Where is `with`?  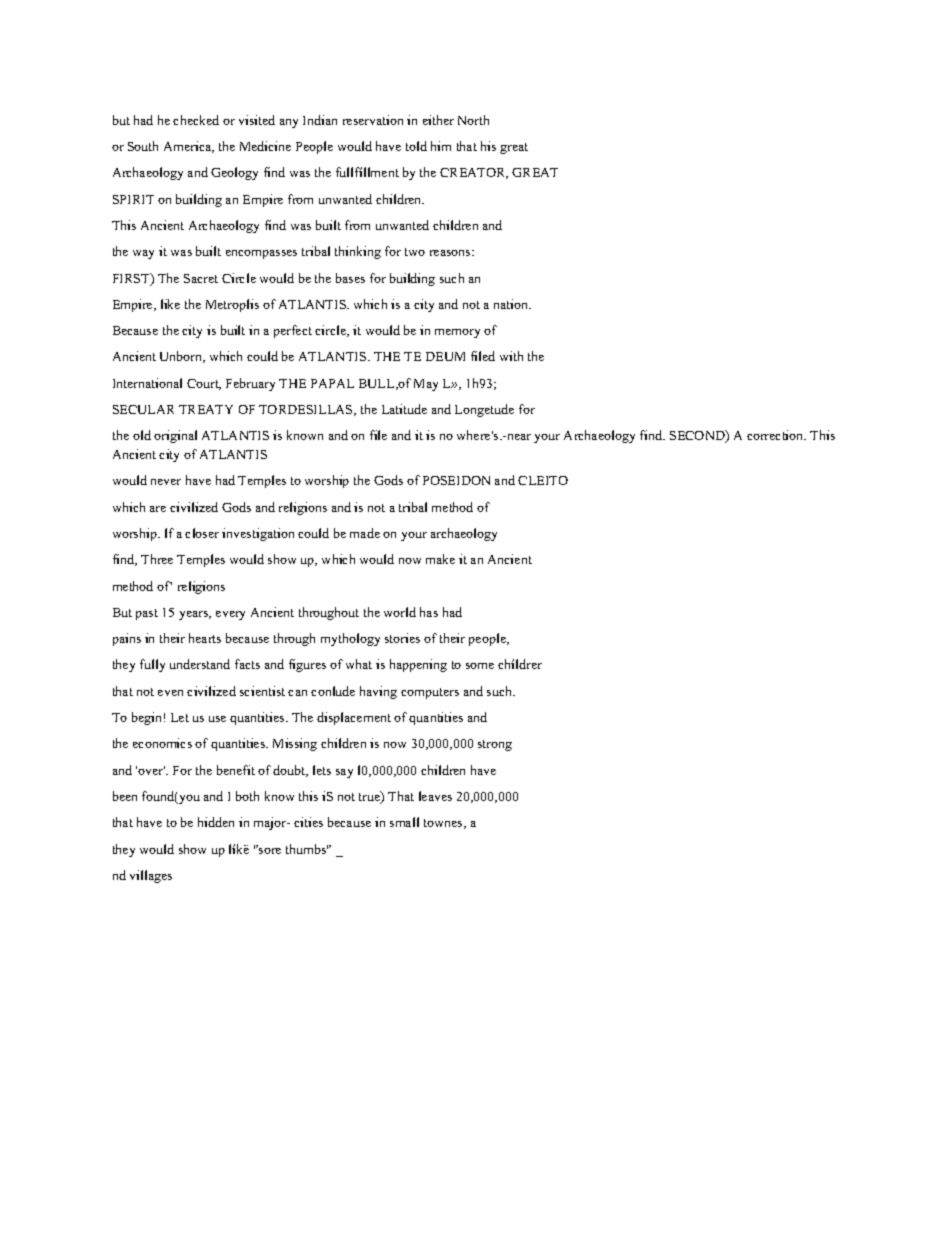
with is located at coordinates (511, 356).
